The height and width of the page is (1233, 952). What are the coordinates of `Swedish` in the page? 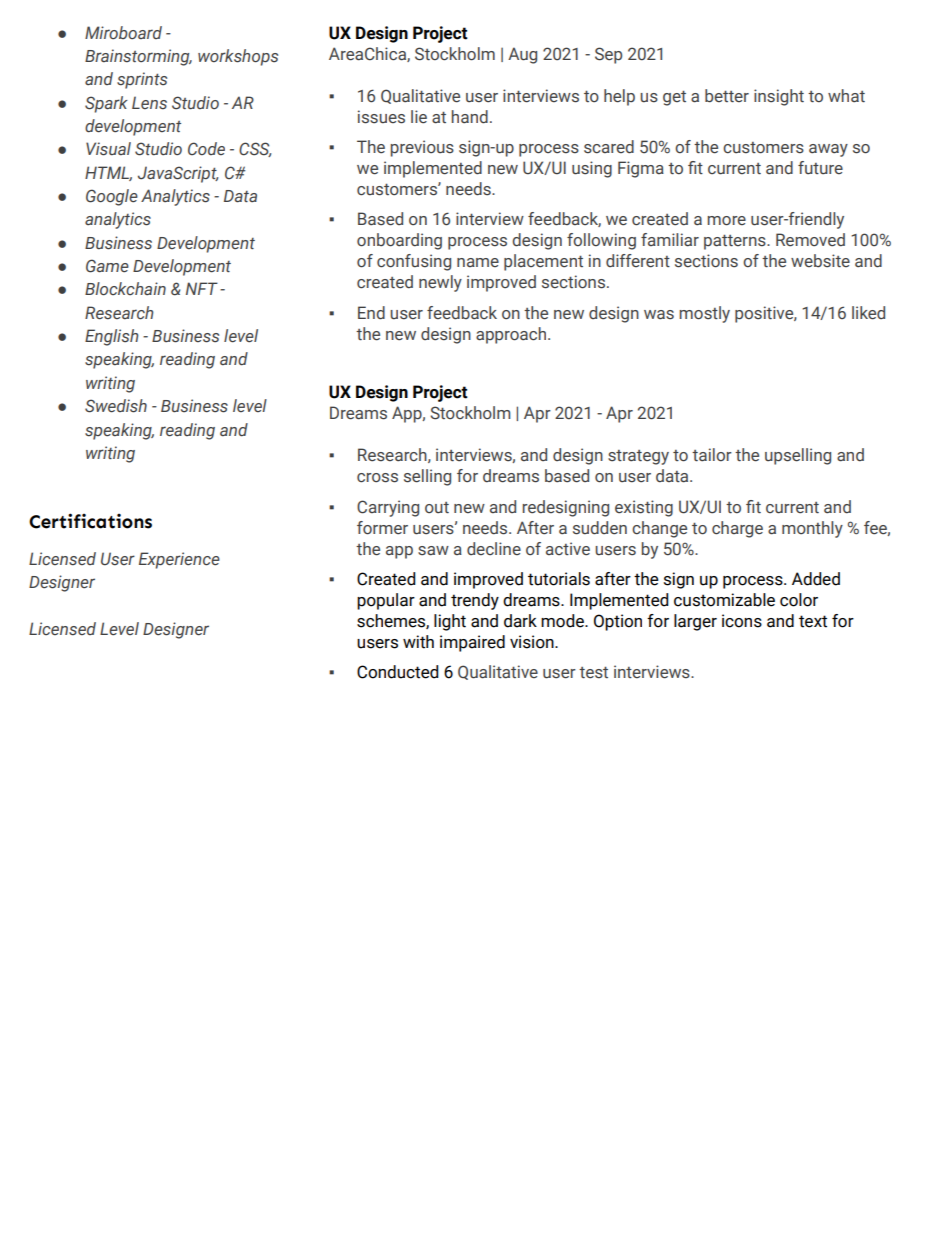 It's located at (116, 406).
